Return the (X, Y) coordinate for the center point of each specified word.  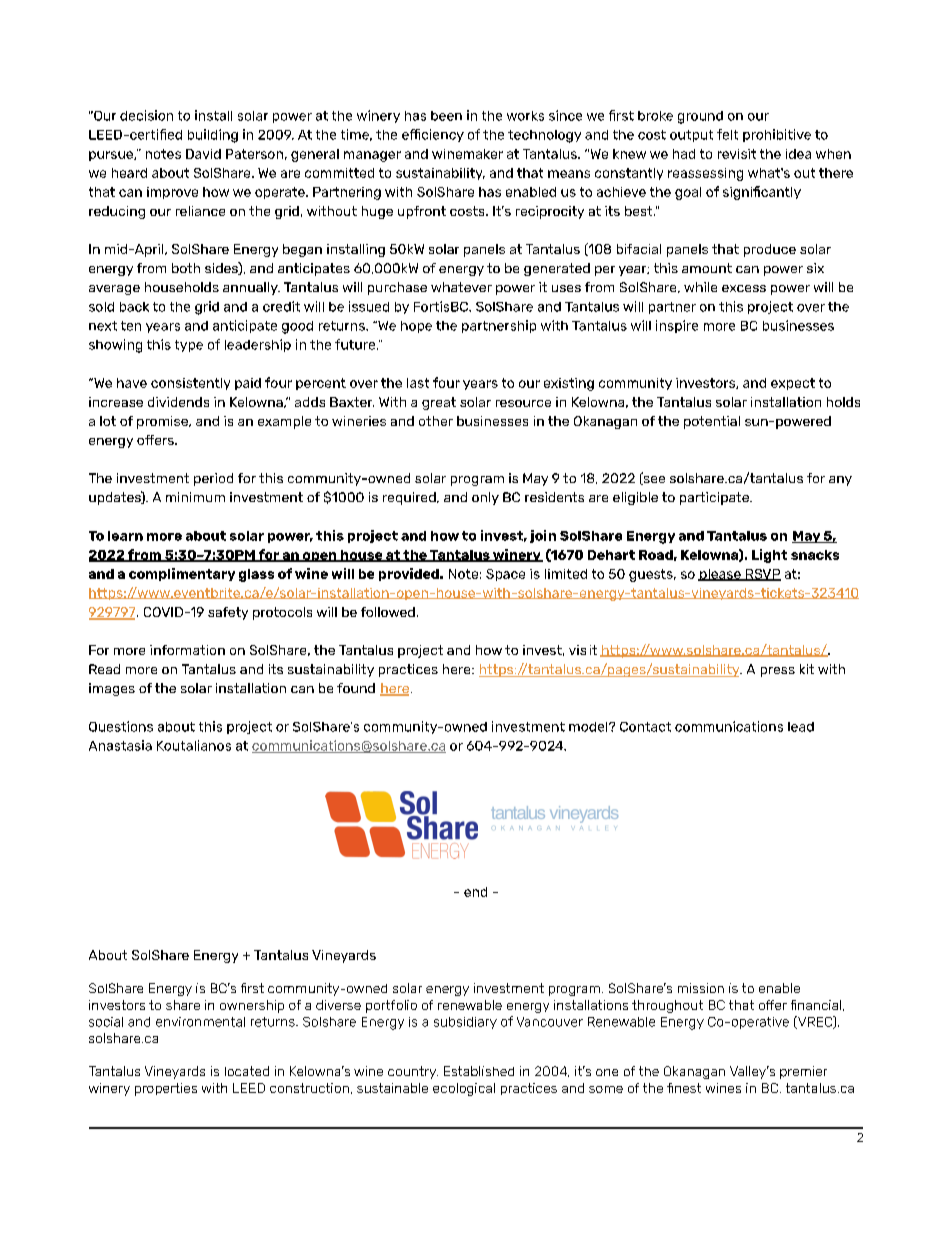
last (418, 383)
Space (505, 575)
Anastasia (120, 745)
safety (228, 613)
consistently (190, 384)
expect (793, 384)
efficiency (433, 135)
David (203, 154)
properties (166, 1089)
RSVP (762, 575)
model (589, 727)
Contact (645, 727)
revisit (737, 154)
